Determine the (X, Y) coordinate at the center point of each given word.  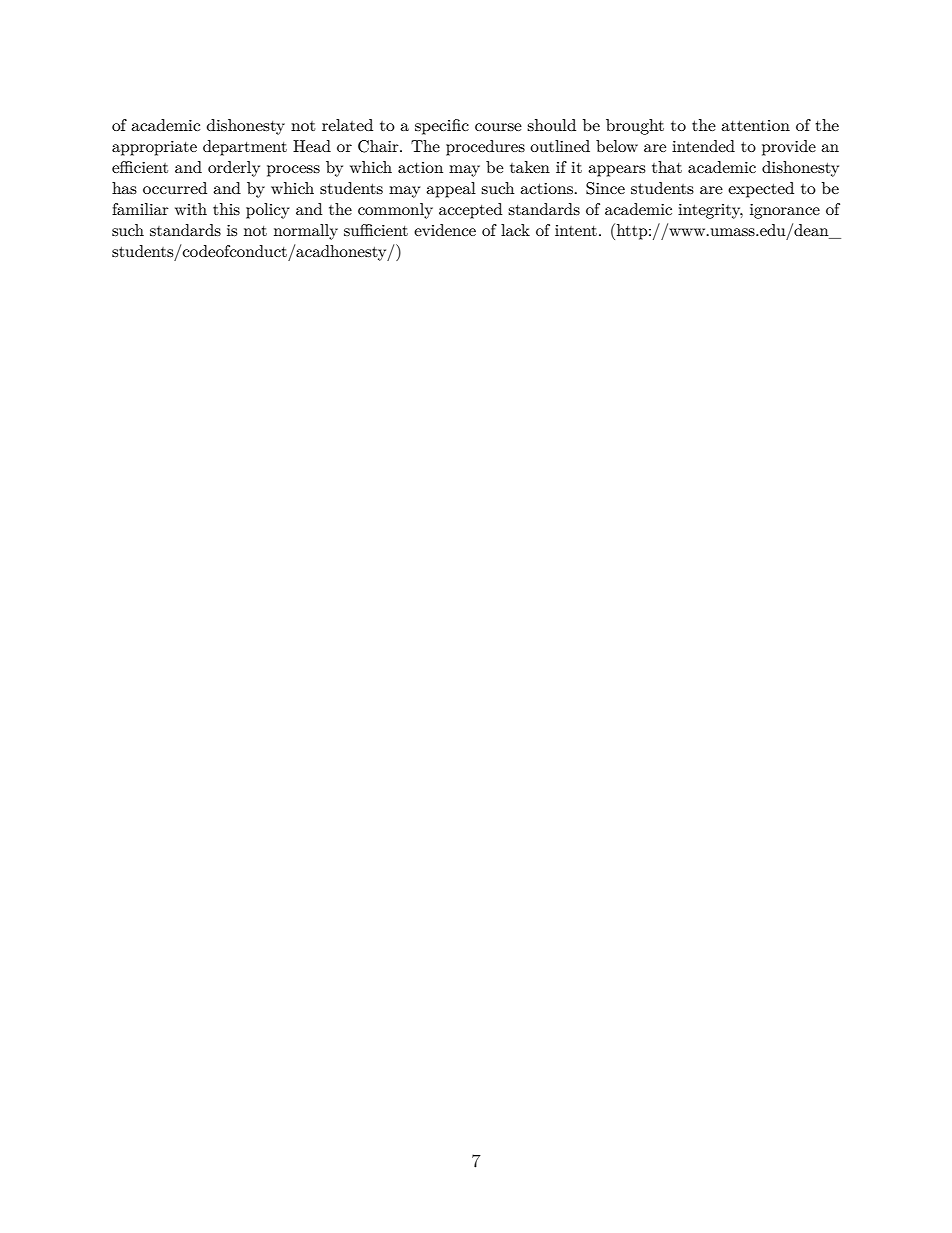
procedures (485, 148)
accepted (470, 211)
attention (755, 125)
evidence (445, 230)
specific (442, 127)
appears (617, 171)
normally (306, 232)
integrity (710, 211)
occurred (175, 188)
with (191, 209)
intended (703, 146)
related (347, 125)
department (245, 148)
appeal (451, 190)
